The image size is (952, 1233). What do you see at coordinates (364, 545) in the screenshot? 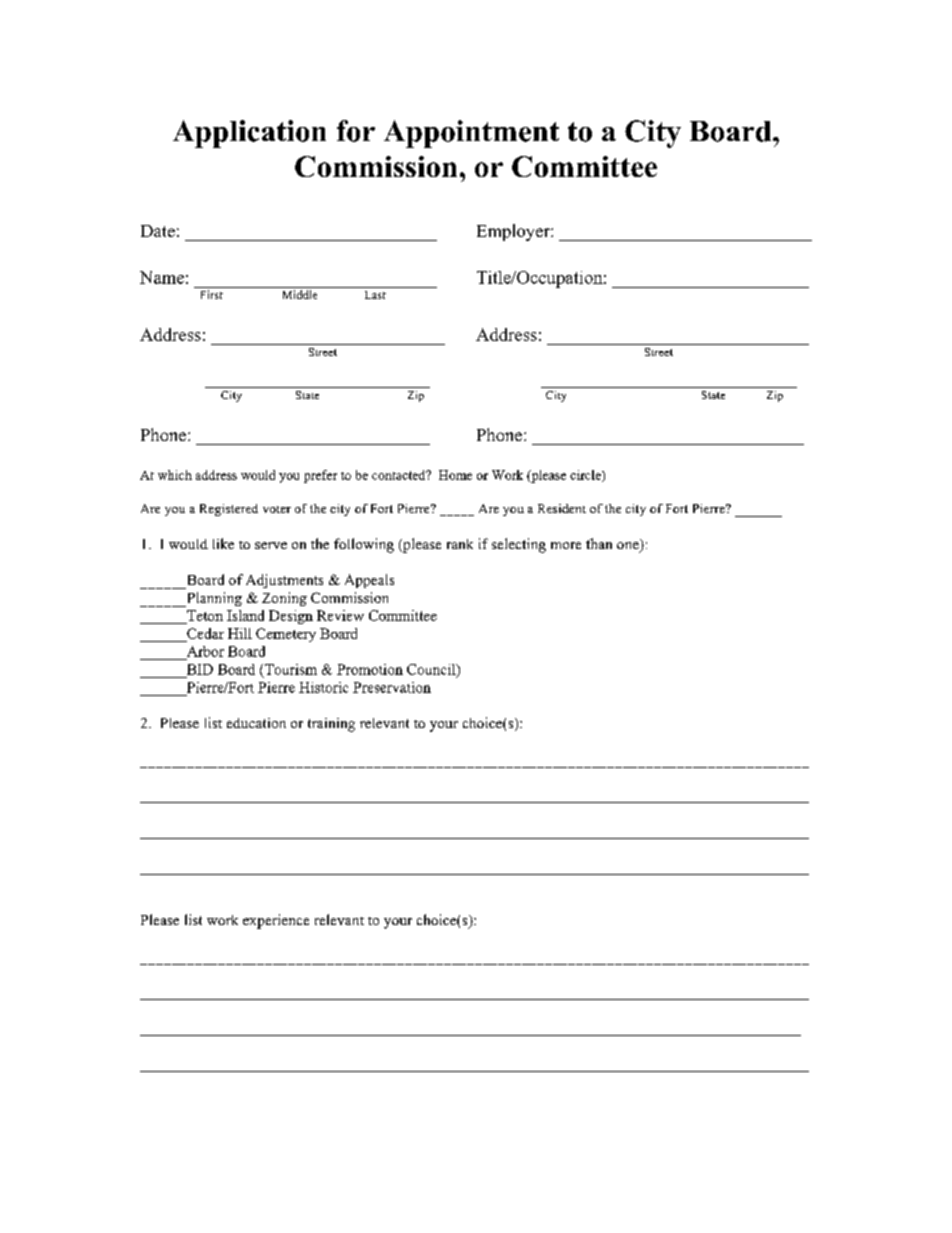
I see `following` at bounding box center [364, 545].
